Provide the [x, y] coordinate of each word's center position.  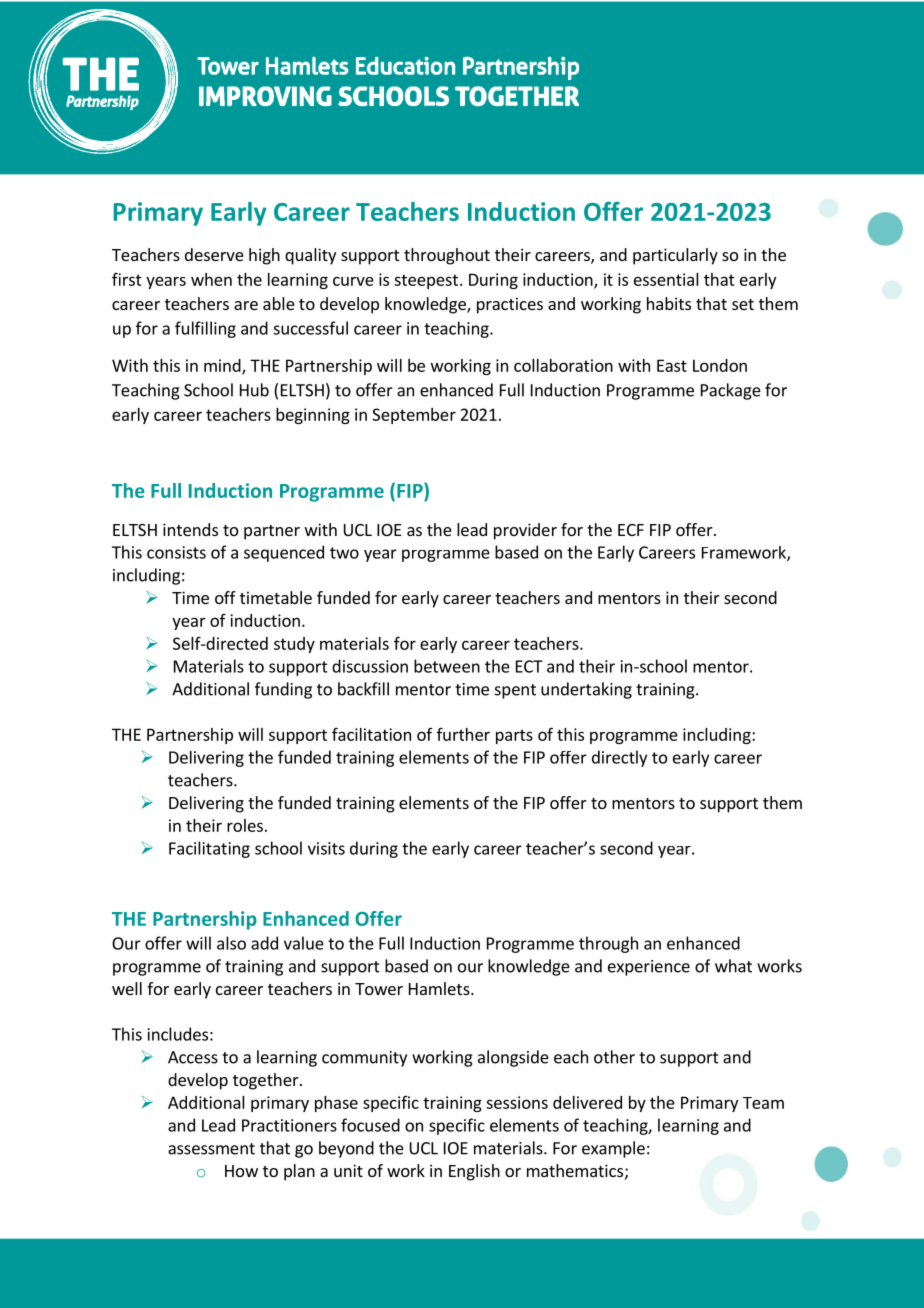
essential [666, 279]
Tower [379, 989]
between [447, 666]
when [211, 279]
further [463, 734]
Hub [254, 390]
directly [619, 758]
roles [245, 825]
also [231, 943]
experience [649, 968]
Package [731, 391]
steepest [426, 281]
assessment [211, 1149]
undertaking [586, 690]
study [294, 645]
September [414, 416]
